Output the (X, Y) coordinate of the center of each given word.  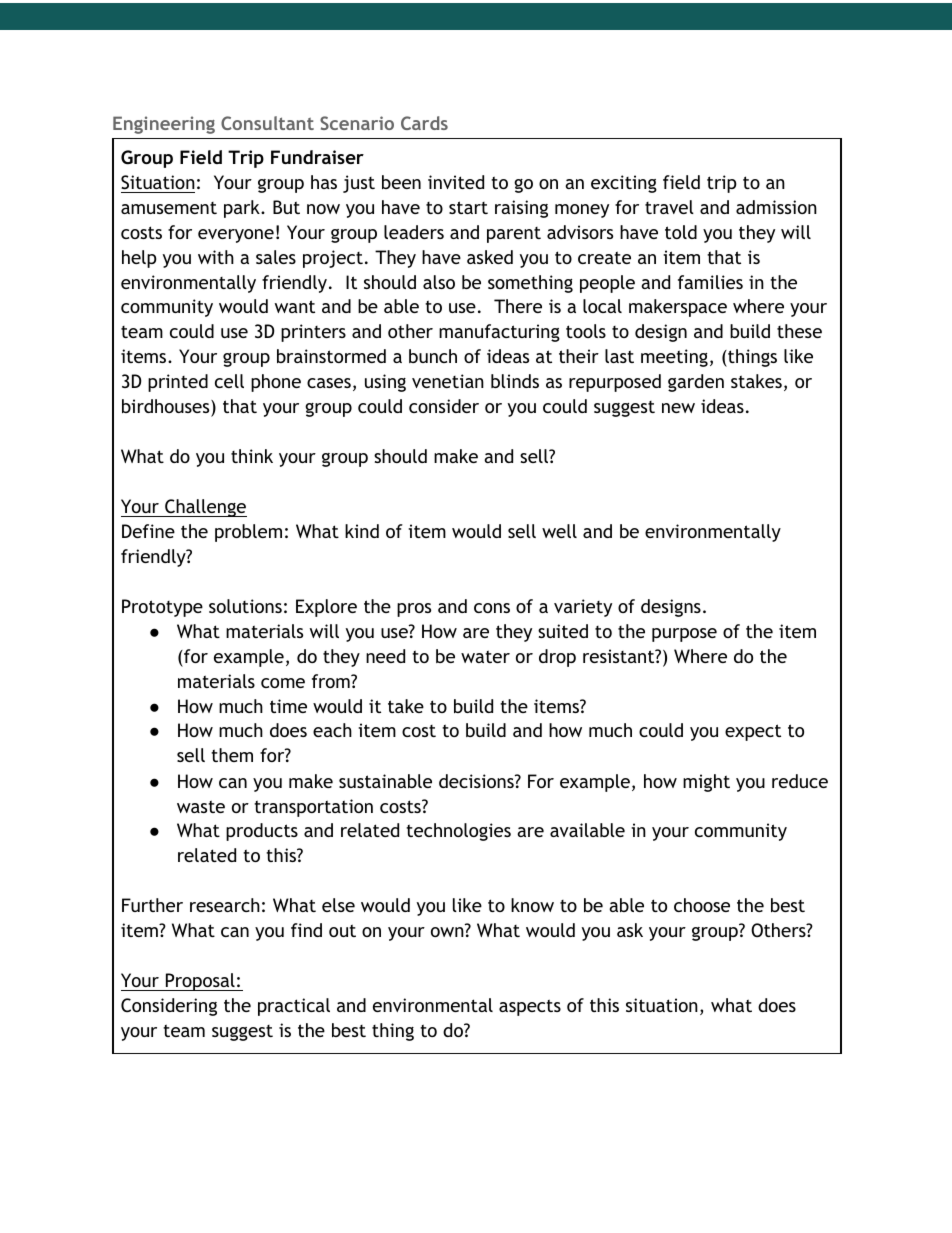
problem (248, 533)
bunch (433, 356)
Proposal (200, 982)
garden (696, 383)
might (706, 783)
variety (583, 608)
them (232, 755)
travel (669, 207)
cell (229, 381)
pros (414, 610)
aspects (530, 1007)
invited (456, 182)
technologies (458, 832)
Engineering (164, 125)
